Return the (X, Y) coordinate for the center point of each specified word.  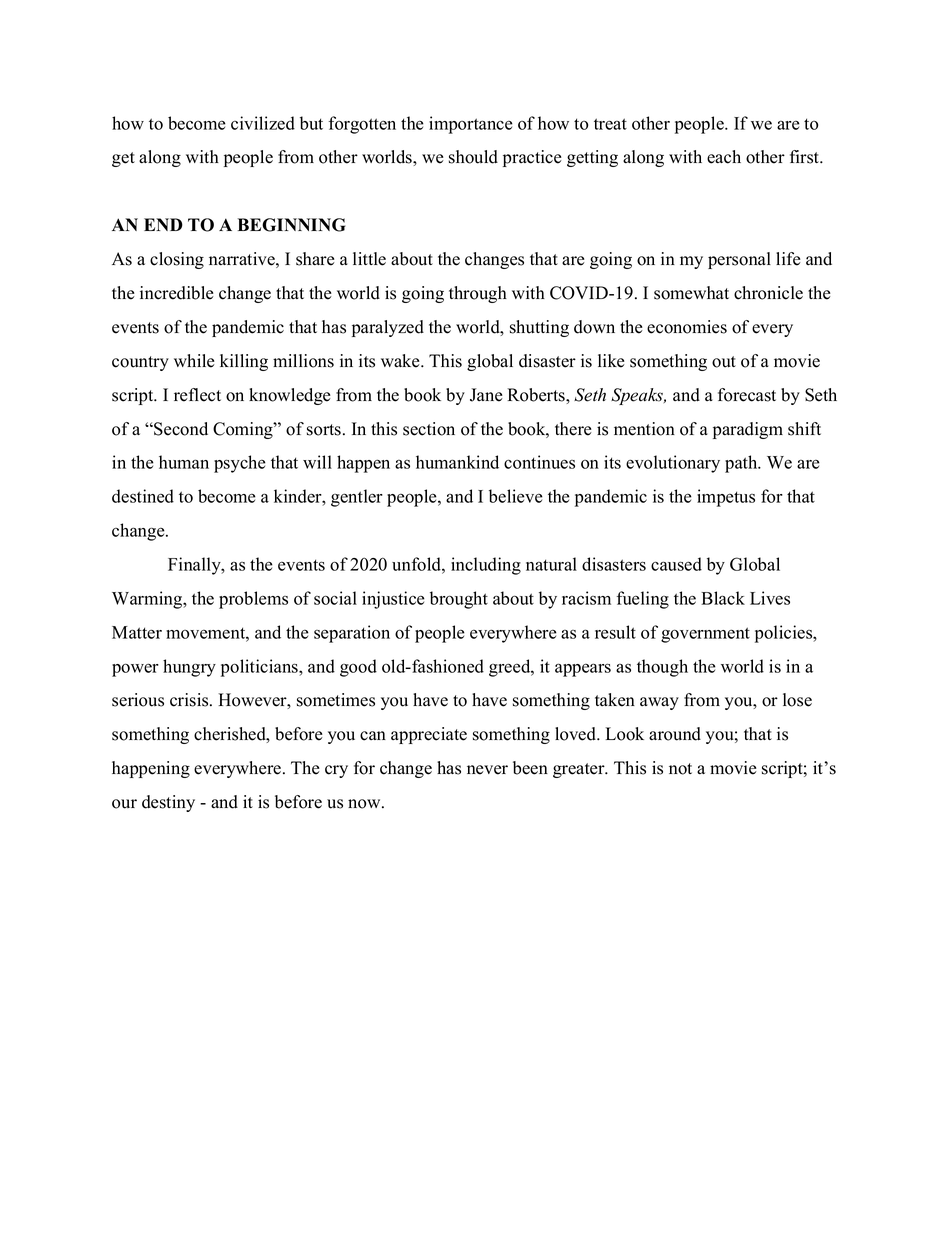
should (473, 157)
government (705, 635)
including (486, 566)
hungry (189, 668)
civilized (263, 123)
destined (143, 496)
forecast (747, 395)
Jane (486, 395)
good (358, 668)
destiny (168, 803)
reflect (197, 395)
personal (739, 260)
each (724, 157)
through (478, 294)
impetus (726, 498)
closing (177, 260)
